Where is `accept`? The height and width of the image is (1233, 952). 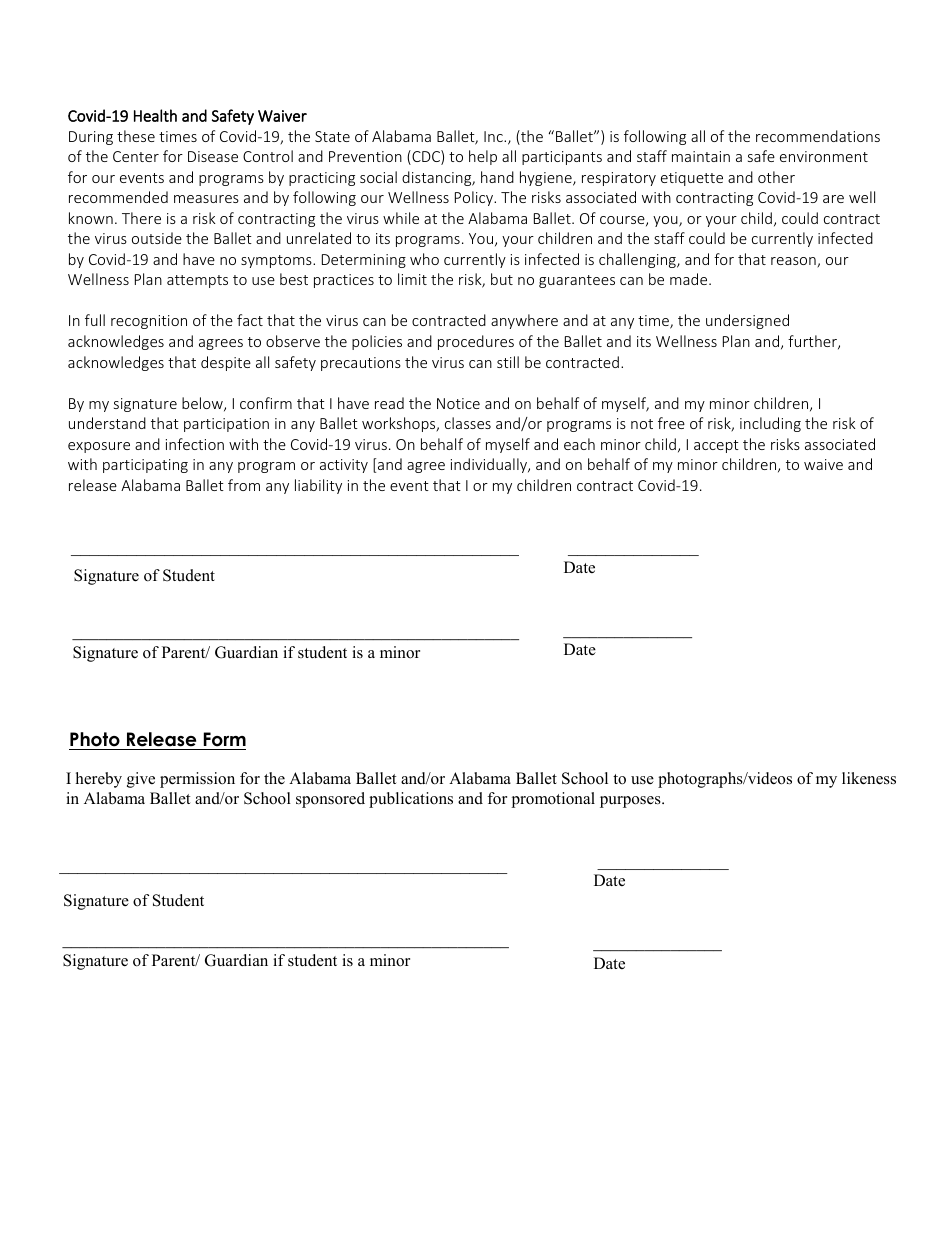
accept is located at coordinates (716, 446).
